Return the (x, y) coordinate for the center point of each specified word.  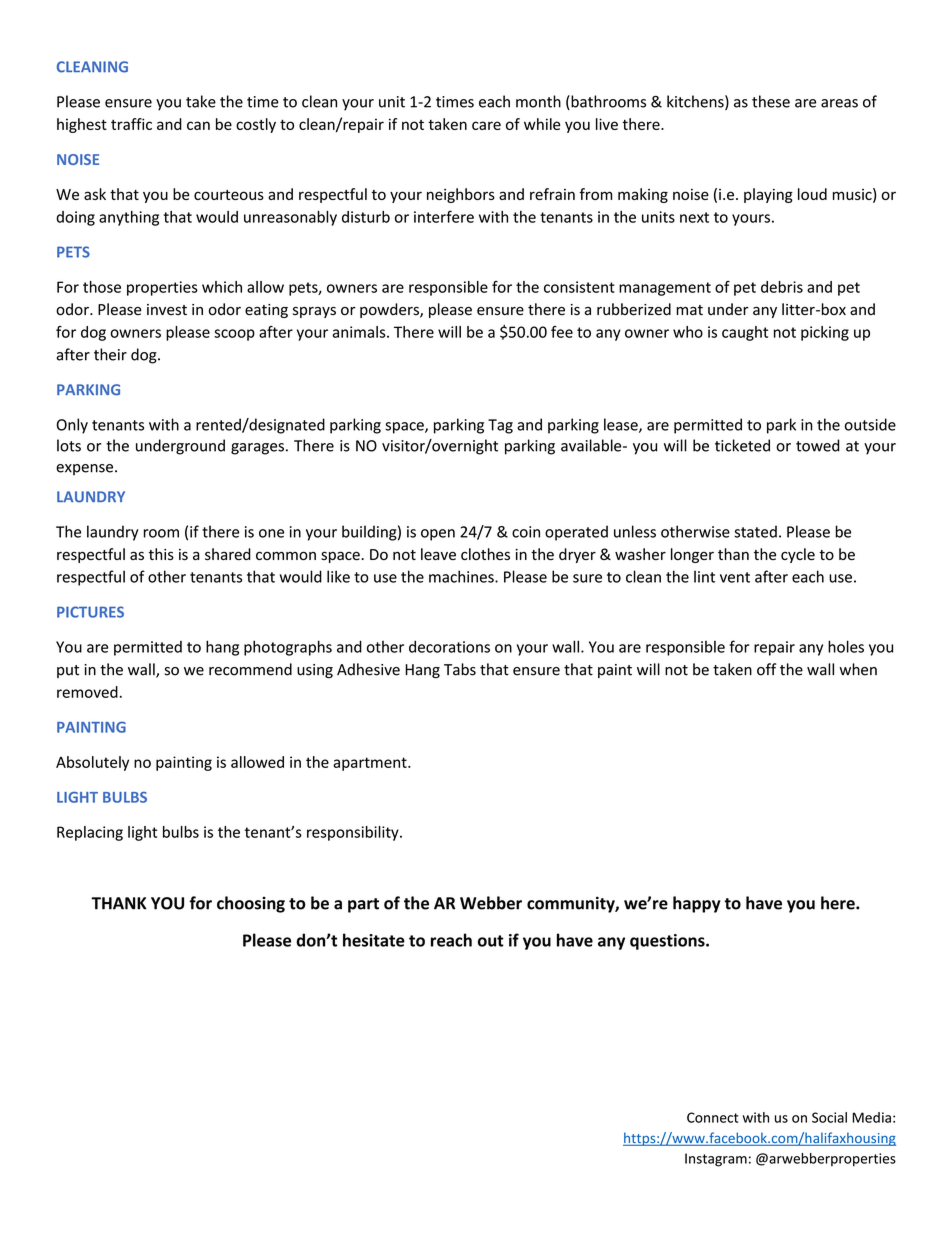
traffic (131, 124)
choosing (251, 904)
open (438, 535)
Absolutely (92, 763)
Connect (712, 1117)
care (486, 125)
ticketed (742, 445)
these (771, 101)
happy (697, 904)
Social (829, 1117)
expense (84, 469)
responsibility (354, 833)
